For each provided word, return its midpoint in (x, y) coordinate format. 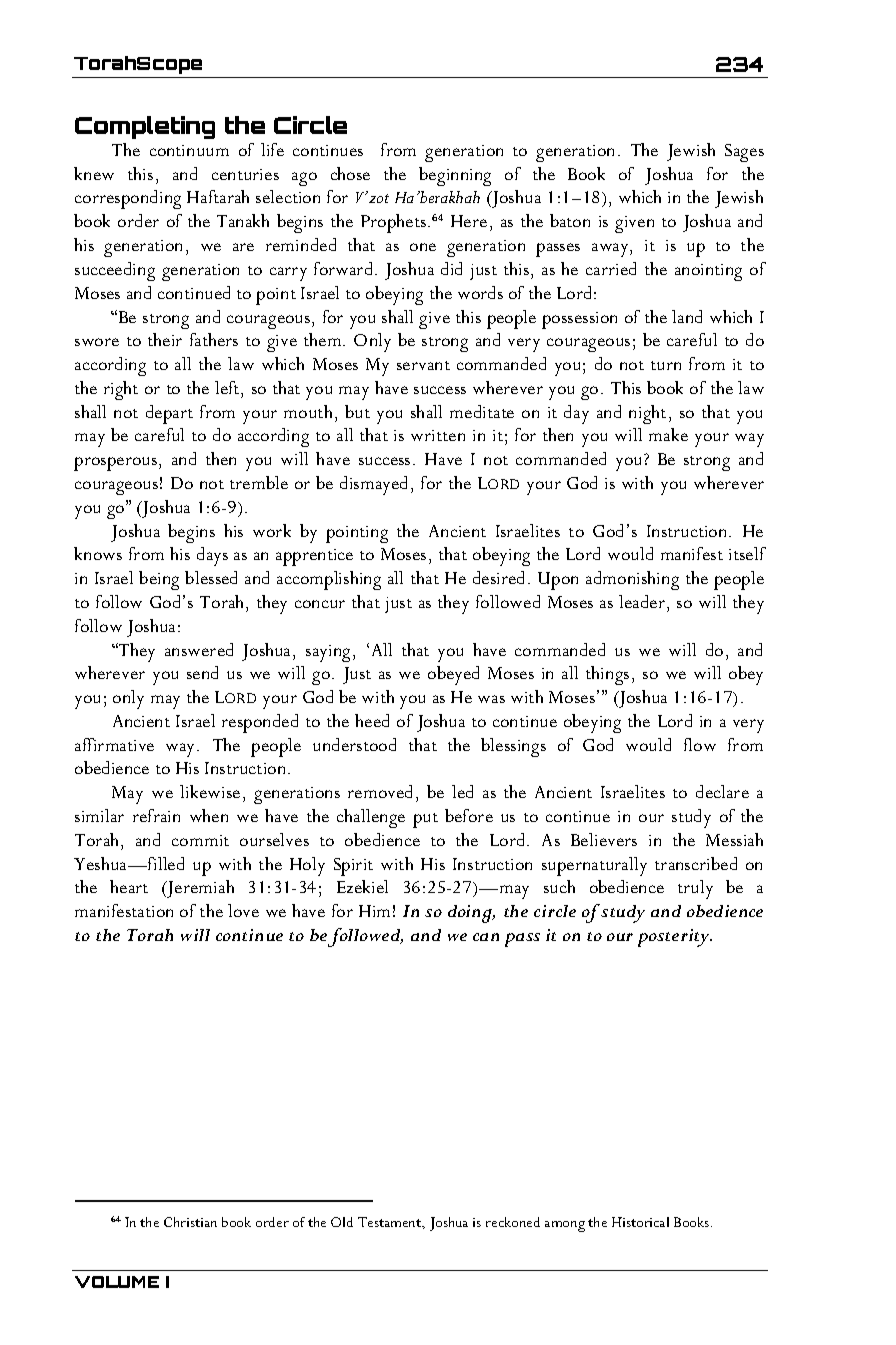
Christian (190, 1222)
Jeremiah (199, 889)
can (486, 937)
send (202, 672)
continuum (189, 150)
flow (700, 744)
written (438, 435)
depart (169, 414)
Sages (744, 153)
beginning (455, 176)
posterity (675, 938)
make (668, 434)
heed (372, 720)
